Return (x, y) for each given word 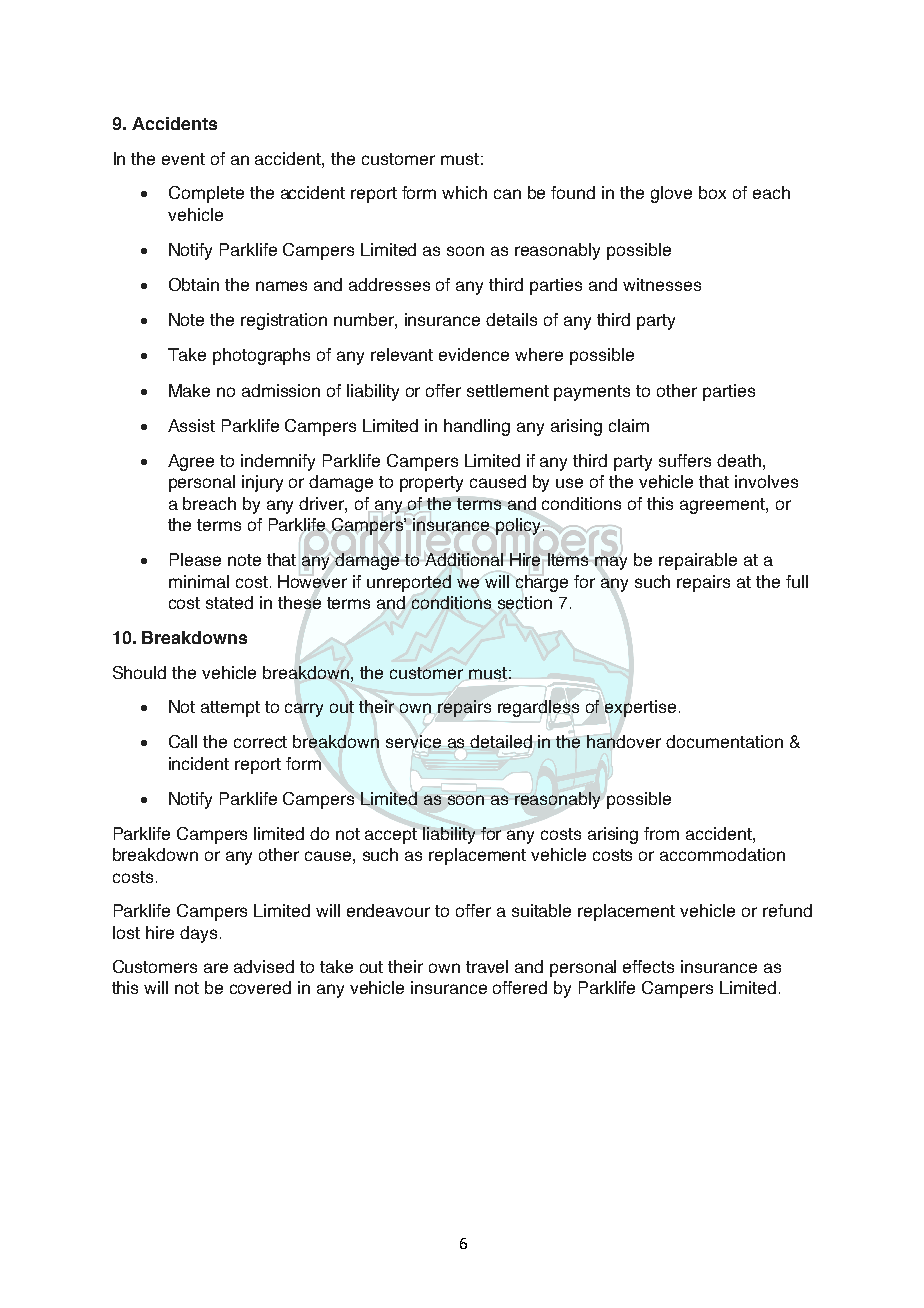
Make (189, 390)
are (216, 968)
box (712, 192)
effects (648, 966)
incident (199, 763)
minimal (199, 581)
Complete (206, 194)
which (464, 192)
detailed (501, 741)
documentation (724, 741)
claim (629, 425)
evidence (474, 354)
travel (487, 966)
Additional (464, 559)
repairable (698, 561)
